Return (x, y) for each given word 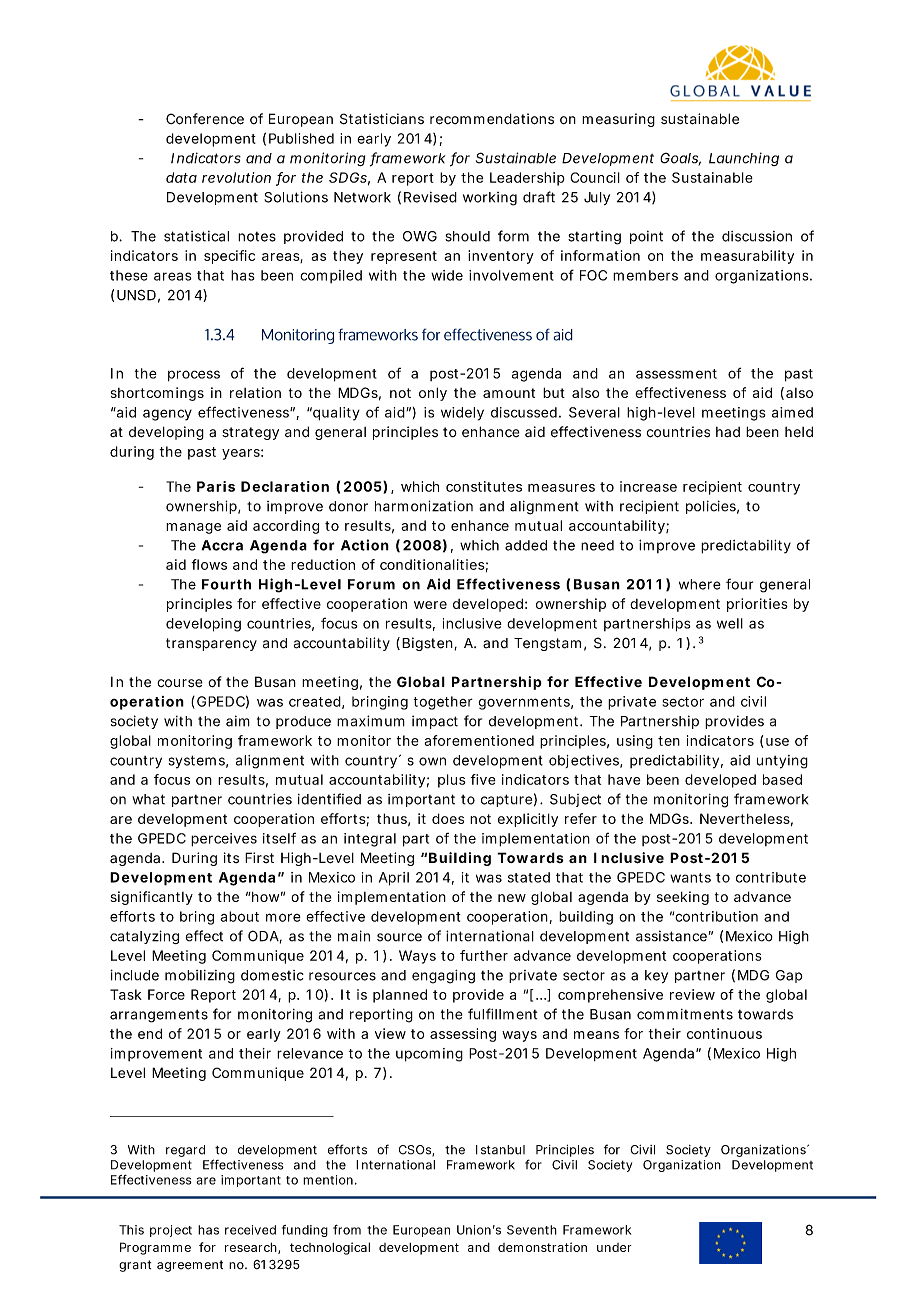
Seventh (532, 1230)
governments (525, 703)
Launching (744, 159)
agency (167, 415)
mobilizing (200, 977)
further (484, 955)
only (433, 394)
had (728, 432)
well (730, 623)
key (656, 976)
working (490, 199)
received (250, 1230)
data (181, 177)
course (180, 683)
